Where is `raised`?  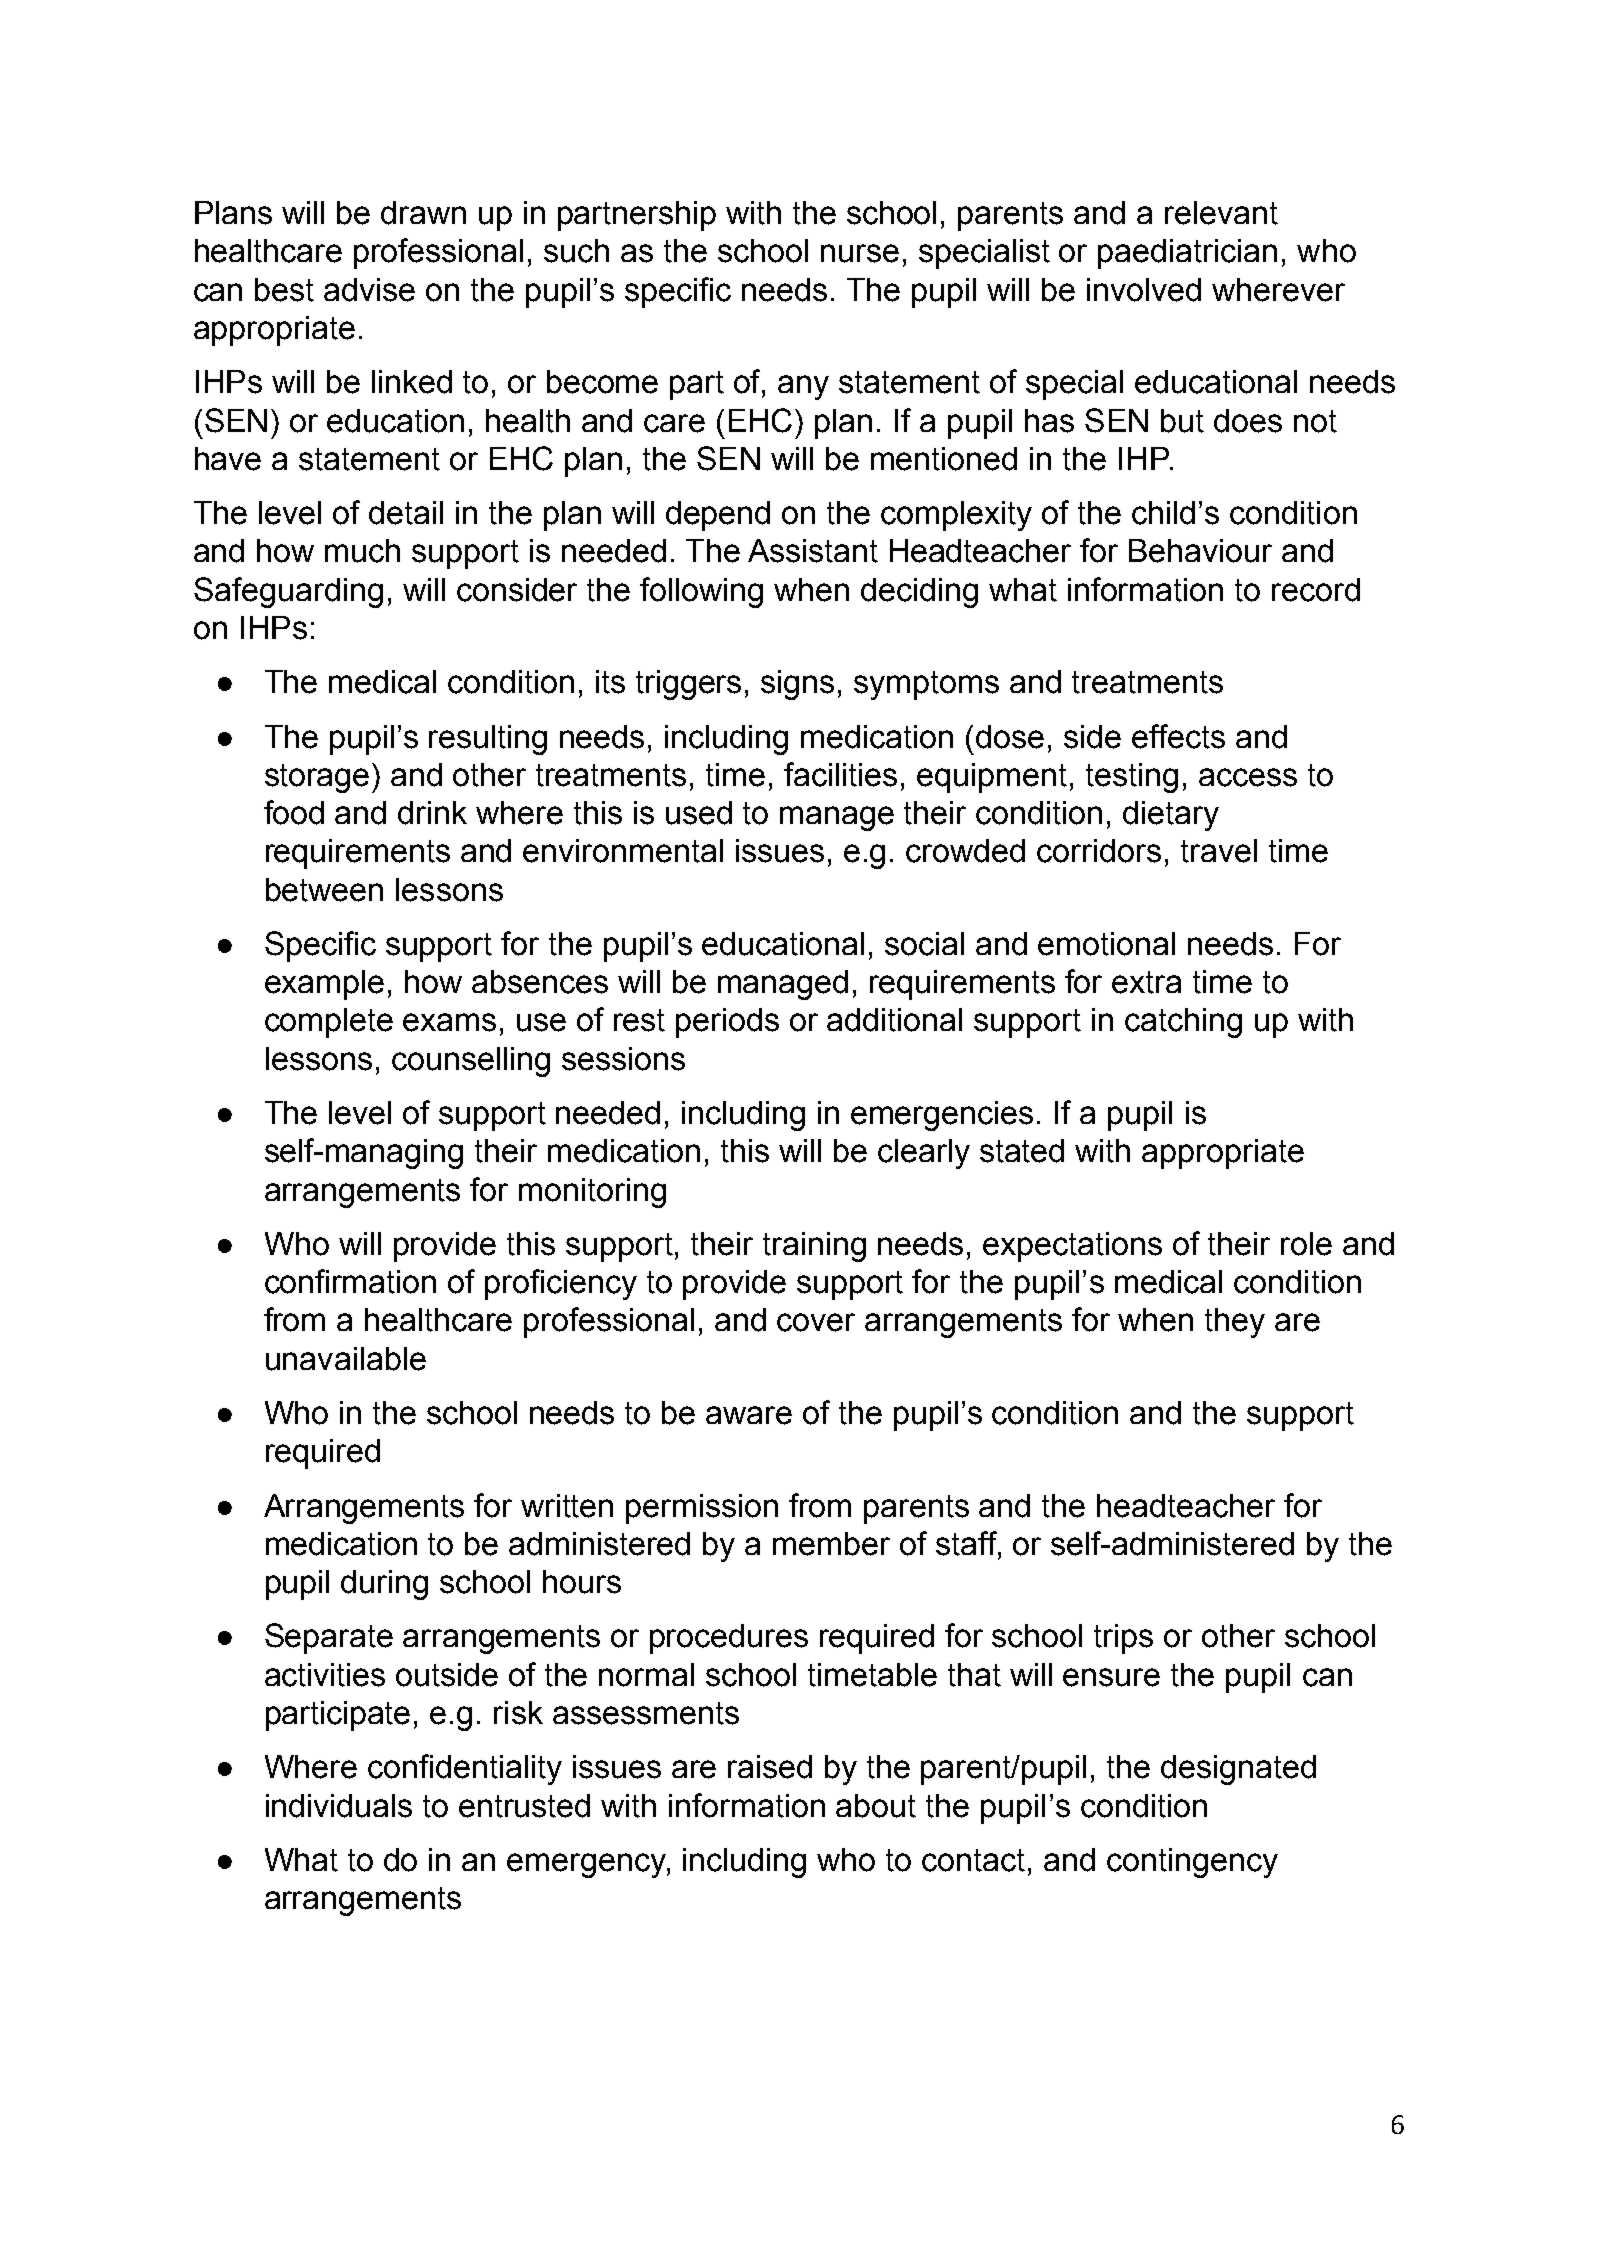 raised is located at coordinates (770, 1767).
